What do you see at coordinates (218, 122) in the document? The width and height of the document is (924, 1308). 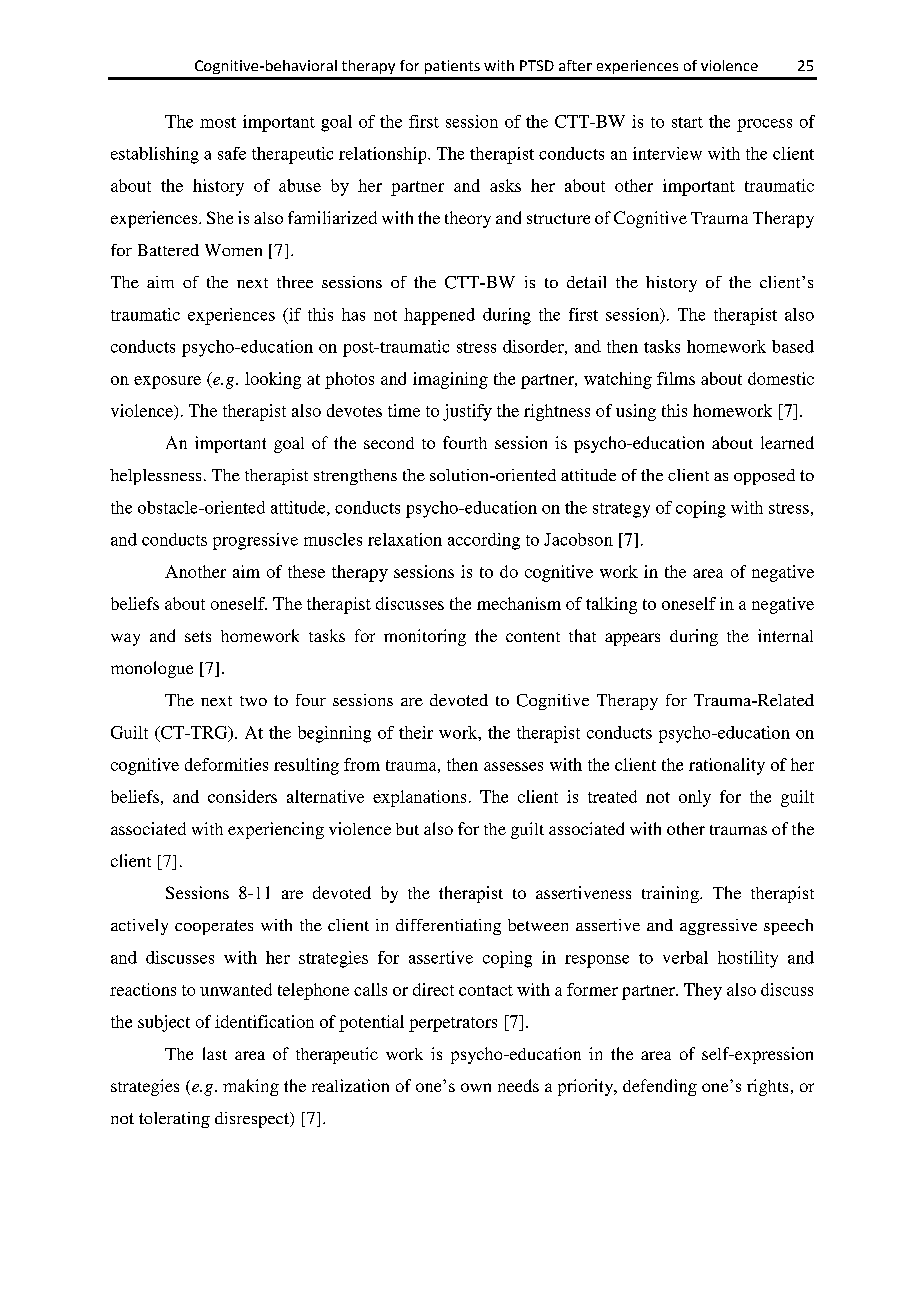 I see `most` at bounding box center [218, 122].
